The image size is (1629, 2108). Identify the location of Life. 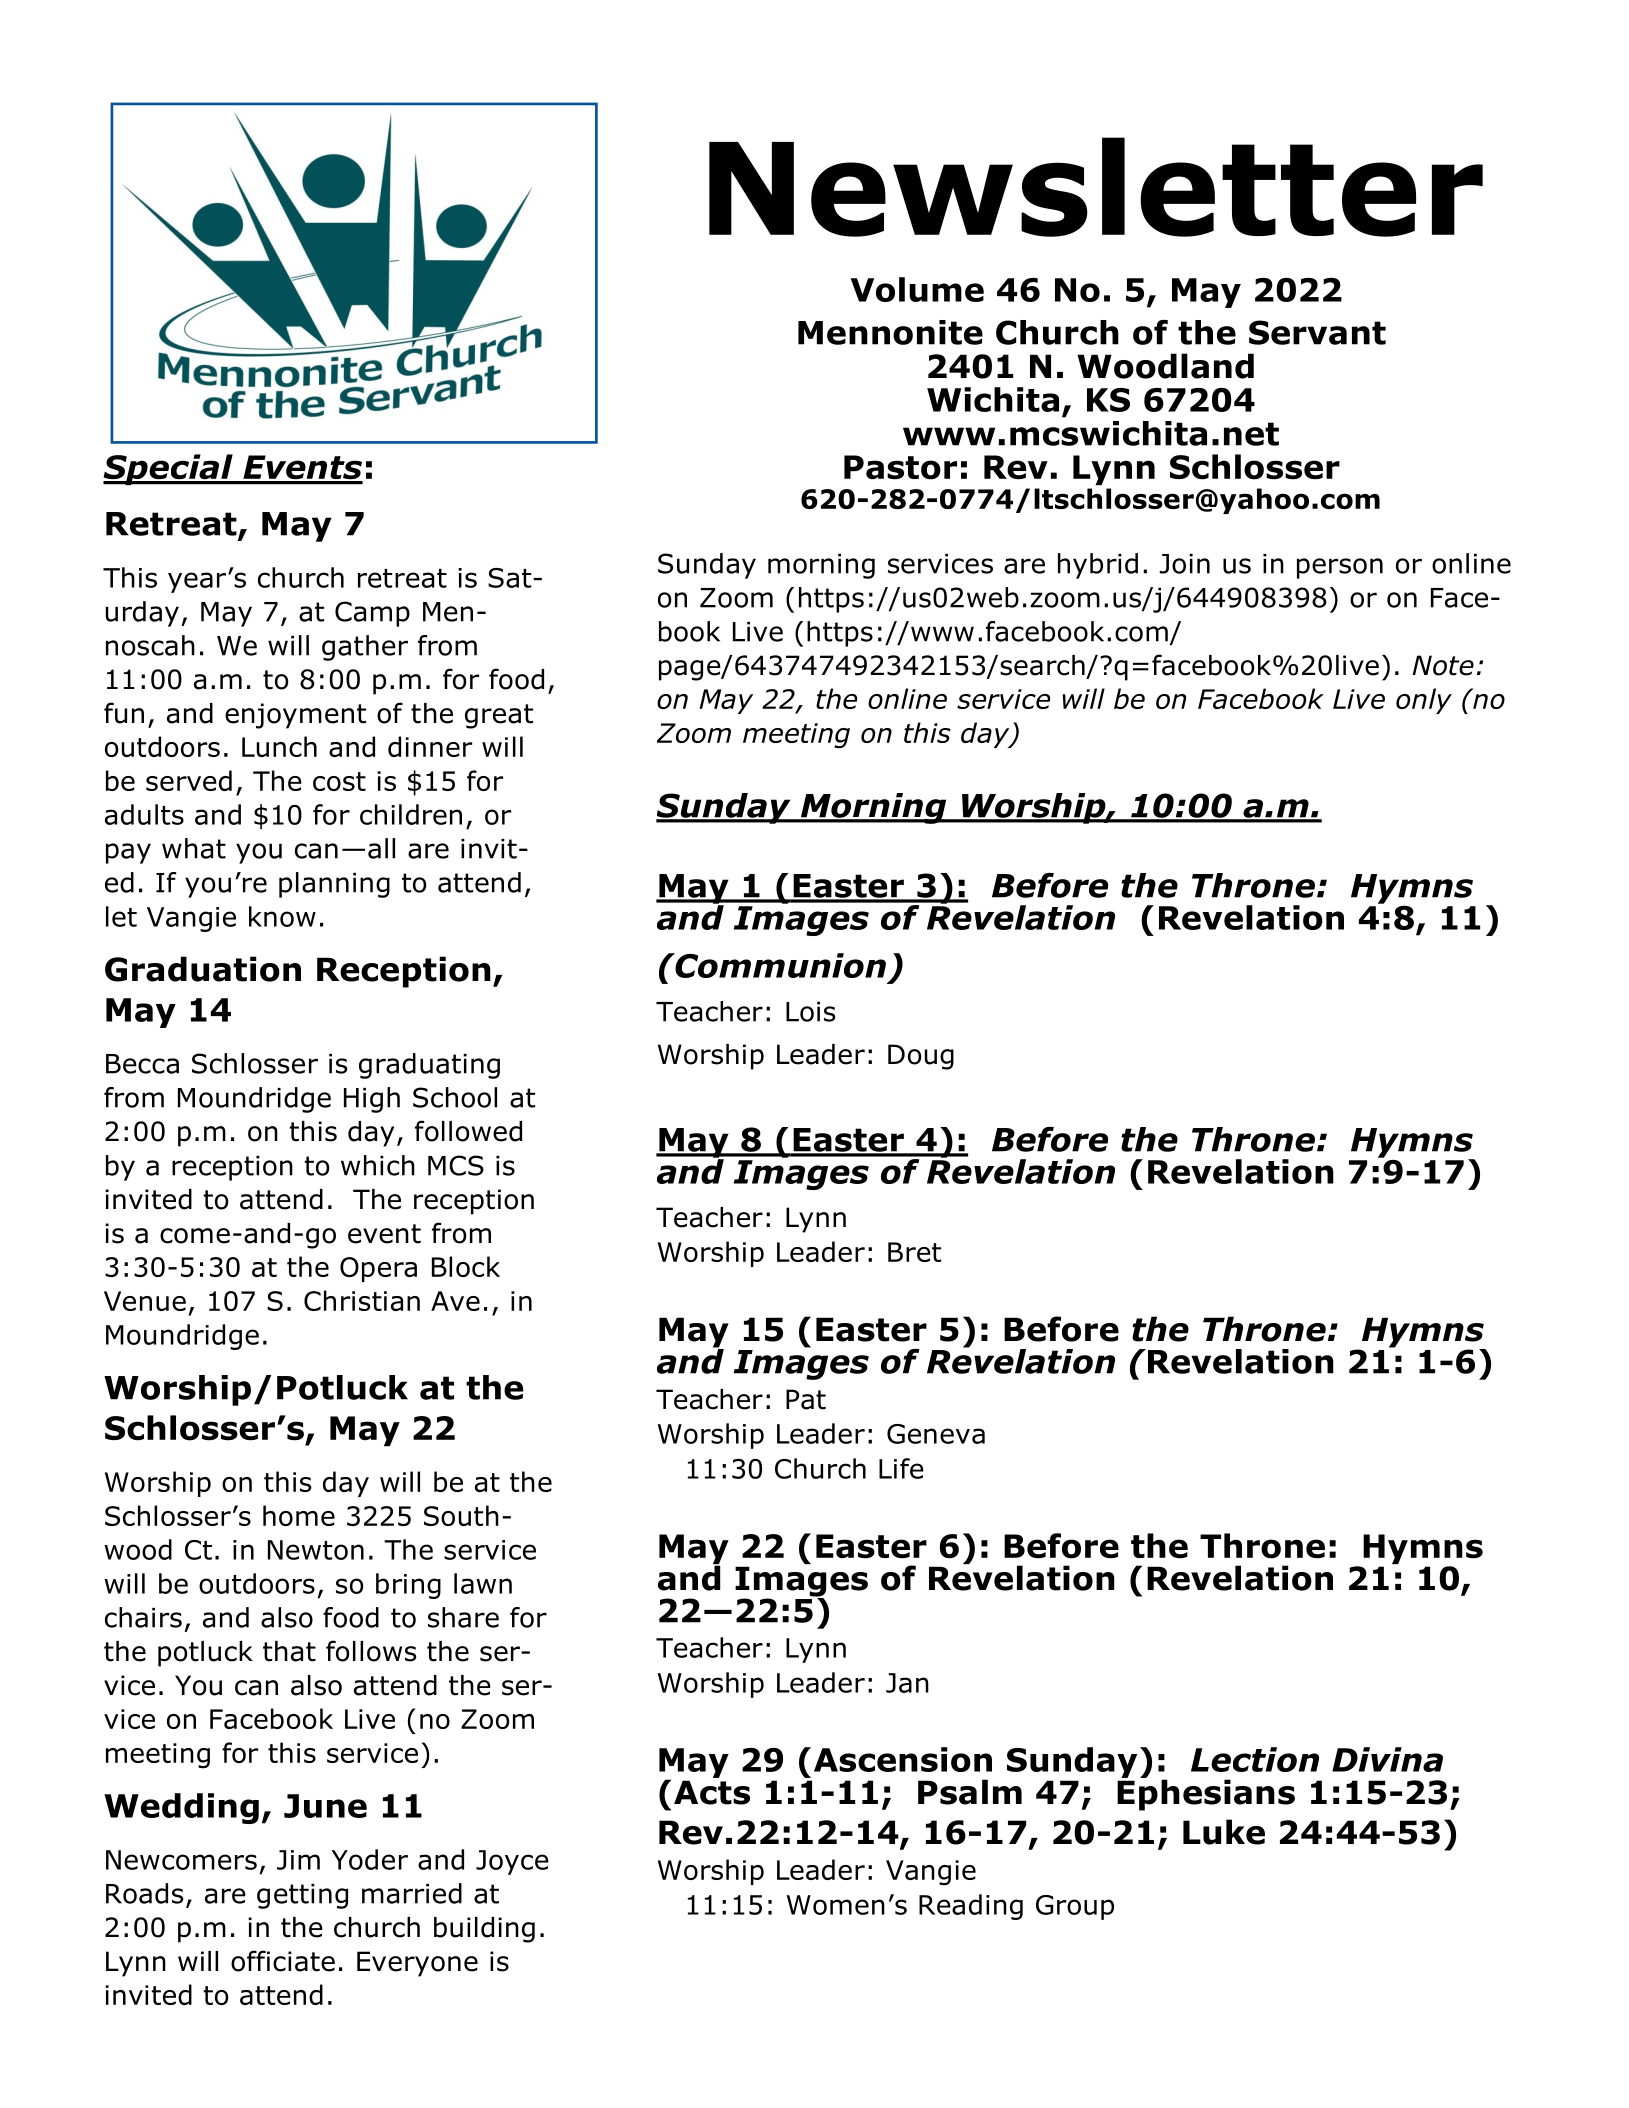
(901, 1468).
